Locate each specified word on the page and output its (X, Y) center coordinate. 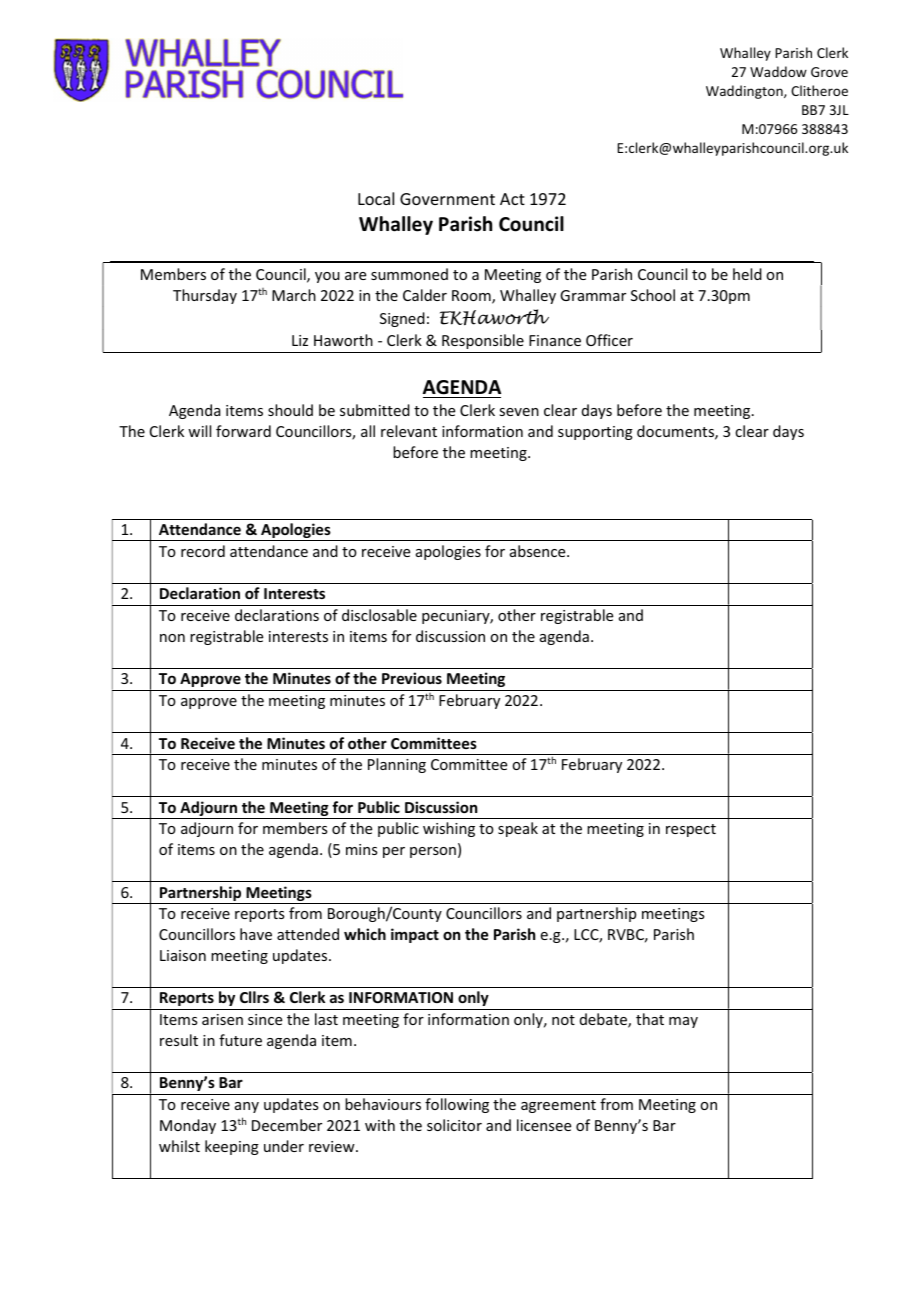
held (747, 274)
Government (447, 199)
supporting (595, 433)
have (256, 934)
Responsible (483, 341)
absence (539, 551)
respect (691, 830)
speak (518, 829)
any (247, 1107)
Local (376, 198)
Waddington (745, 92)
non (172, 638)
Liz (300, 340)
